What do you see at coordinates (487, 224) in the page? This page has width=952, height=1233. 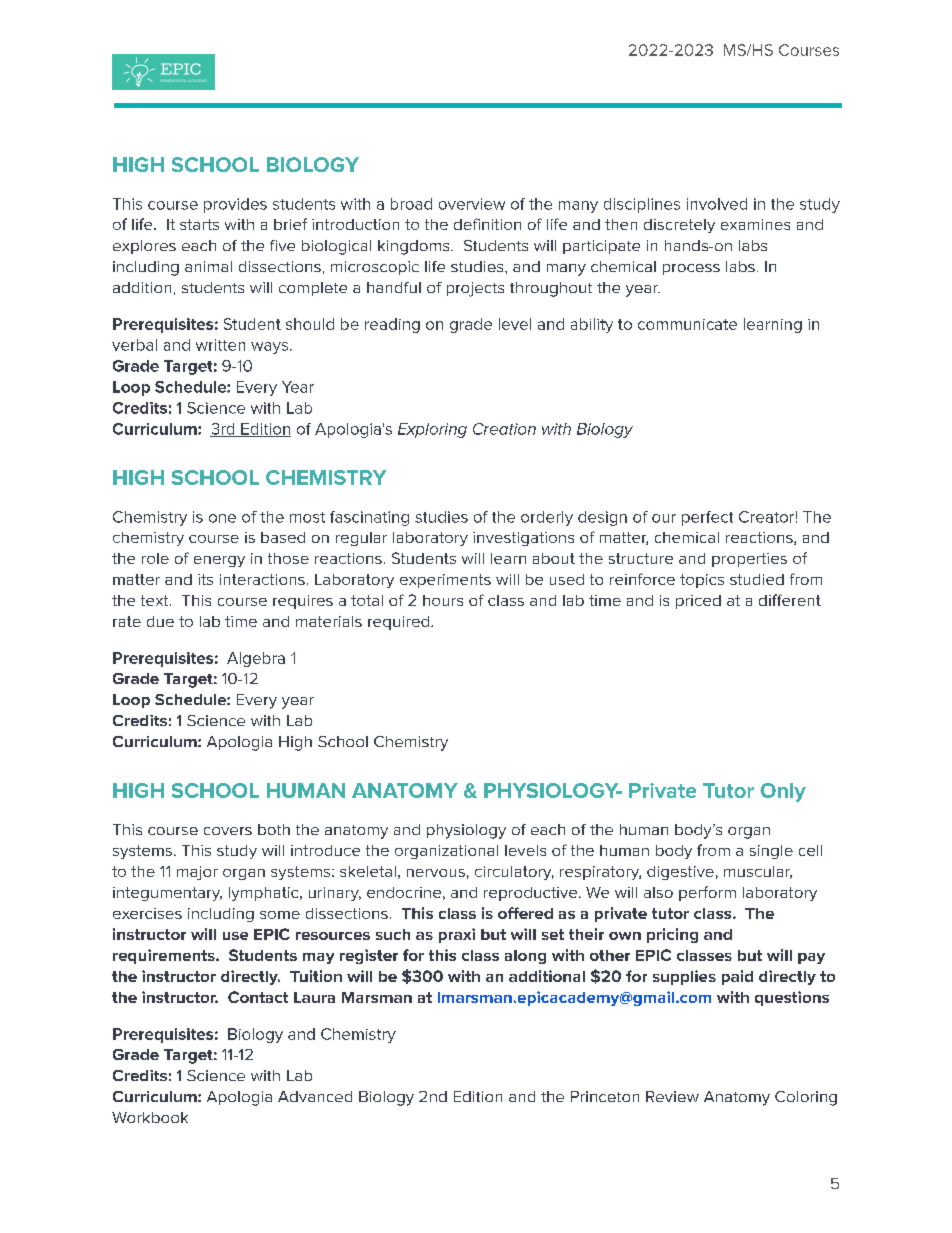 I see `definition` at bounding box center [487, 224].
